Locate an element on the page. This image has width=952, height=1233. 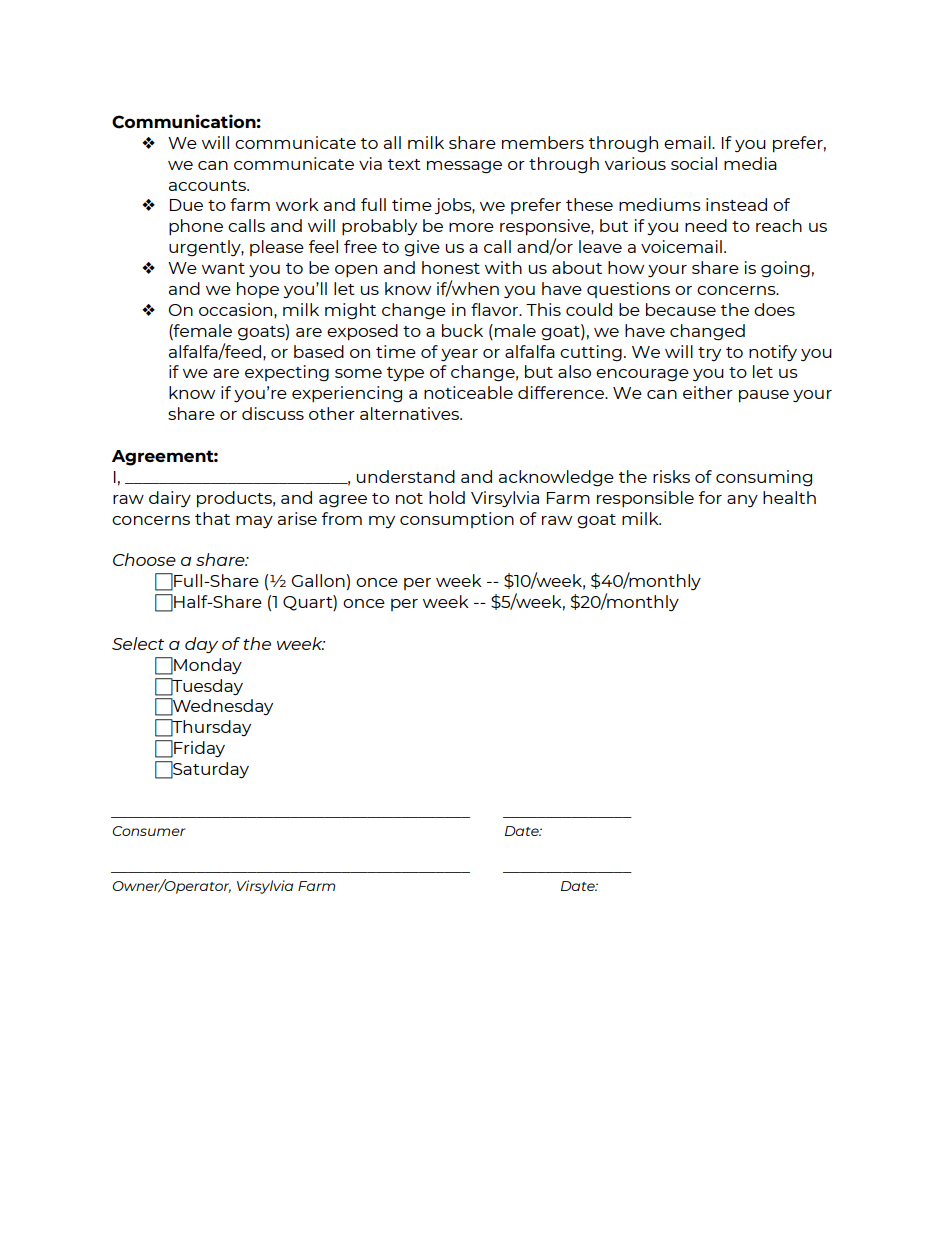
either is located at coordinates (708, 392).
